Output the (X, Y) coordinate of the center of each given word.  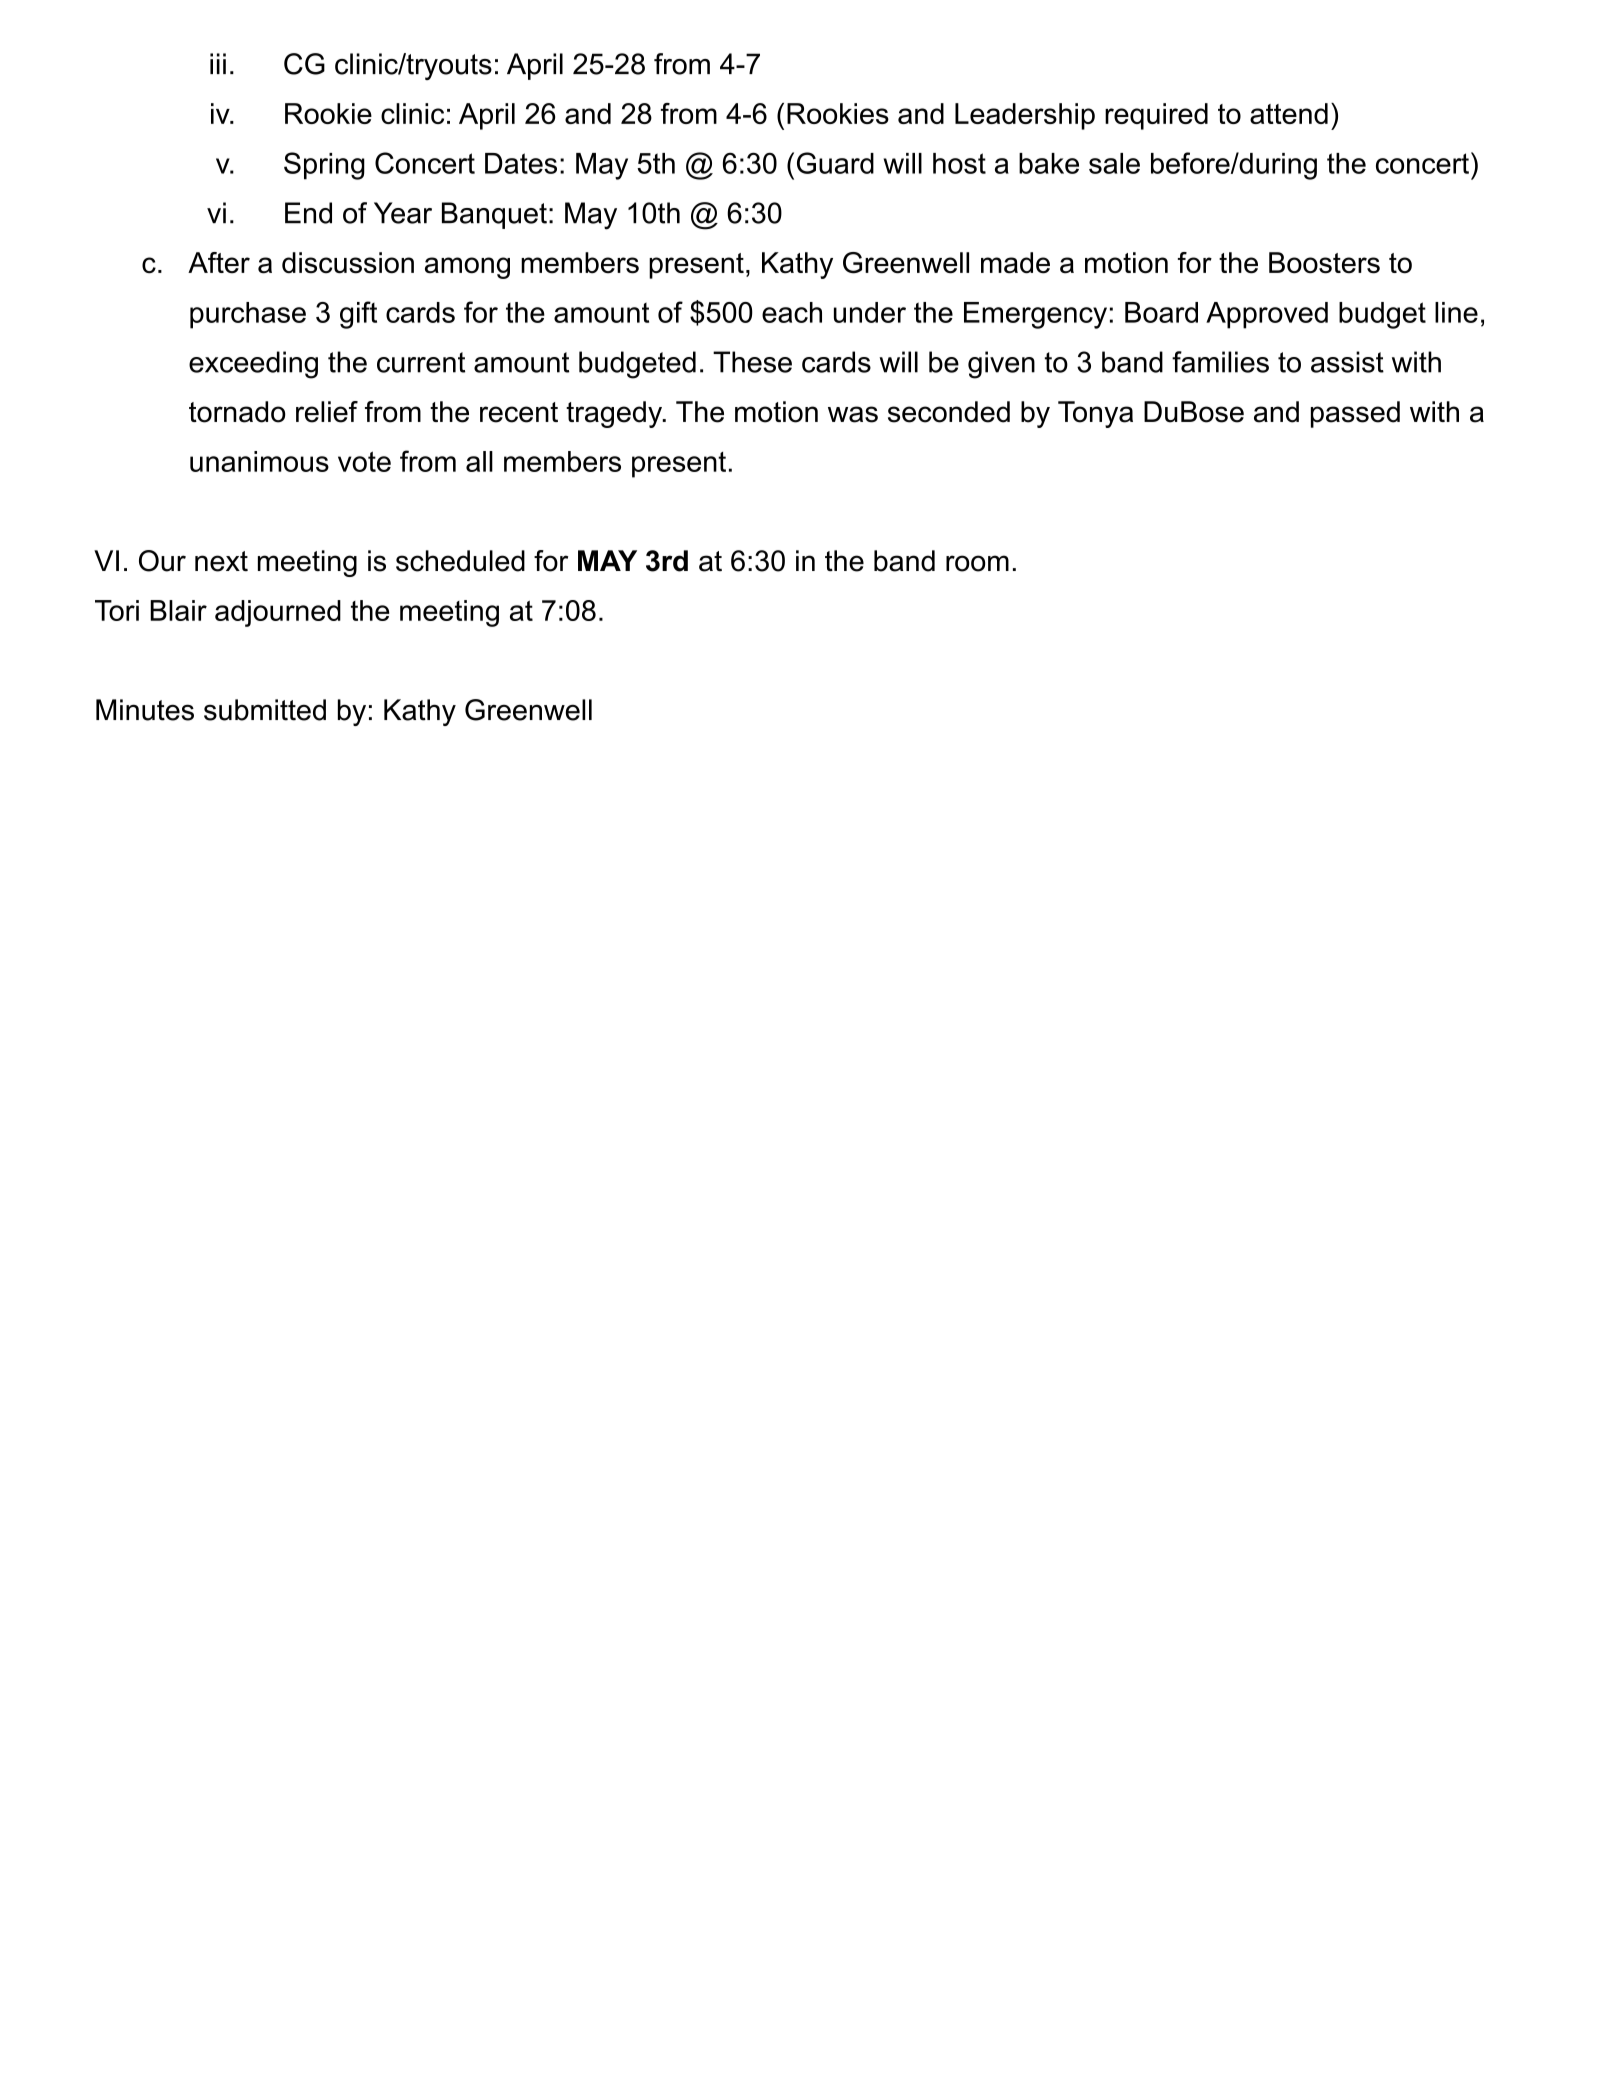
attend (1289, 113)
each (792, 312)
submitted (265, 710)
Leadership (1025, 116)
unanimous (259, 461)
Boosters (1324, 263)
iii (218, 63)
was (853, 414)
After (219, 263)
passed (1355, 414)
